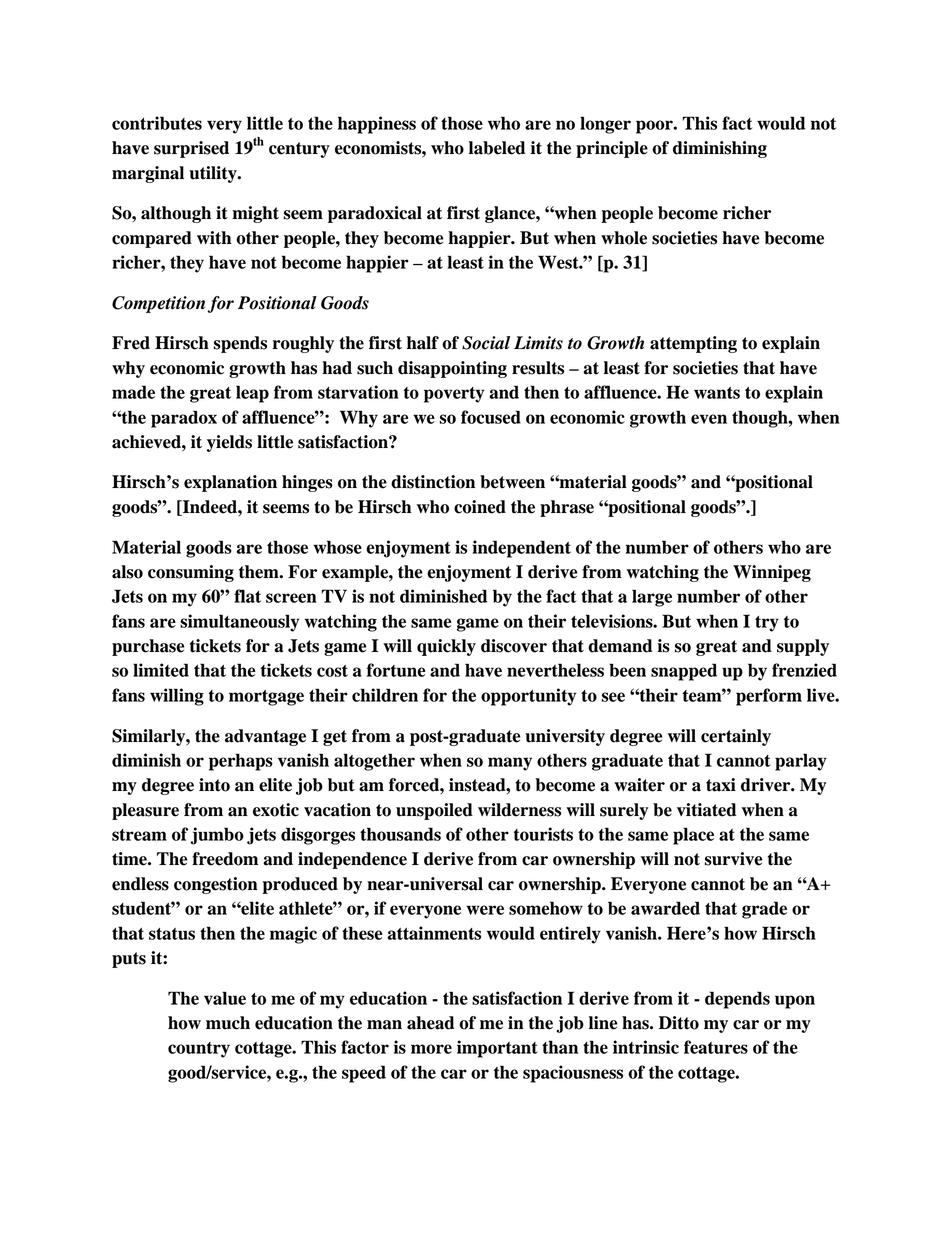  I want to click on principle, so click(612, 149).
